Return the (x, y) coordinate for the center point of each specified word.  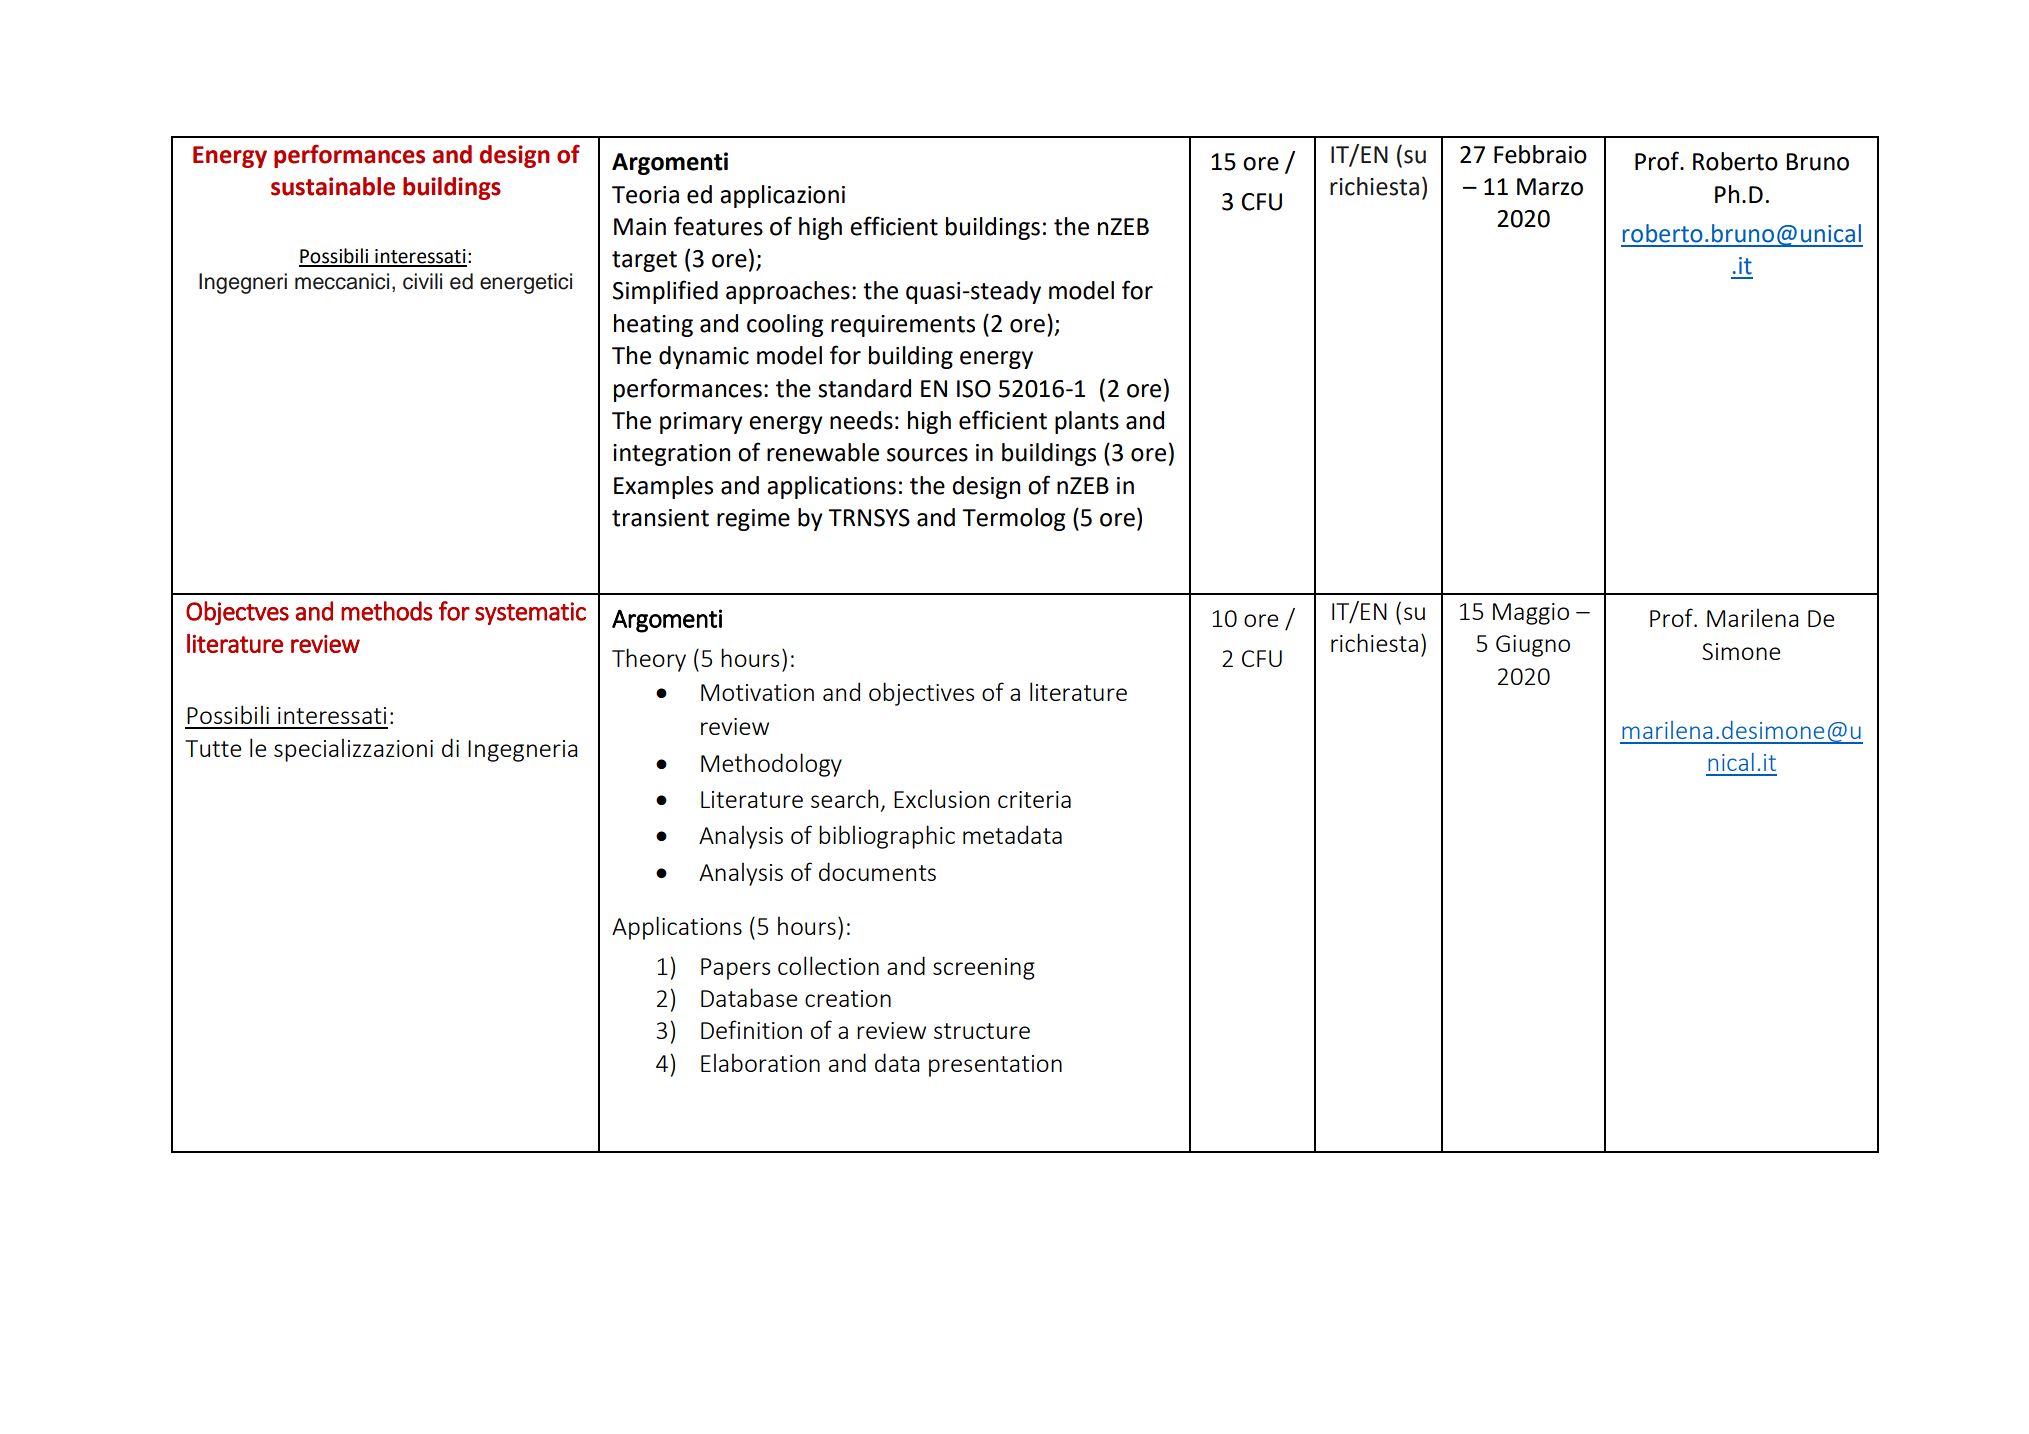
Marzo (1550, 187)
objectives (921, 694)
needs (861, 420)
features (718, 226)
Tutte (213, 748)
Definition (751, 1029)
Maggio (1531, 614)
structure (982, 1031)
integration (671, 455)
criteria (1034, 799)
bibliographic (887, 837)
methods (387, 611)
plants (1087, 422)
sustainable (333, 186)
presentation (995, 1066)
